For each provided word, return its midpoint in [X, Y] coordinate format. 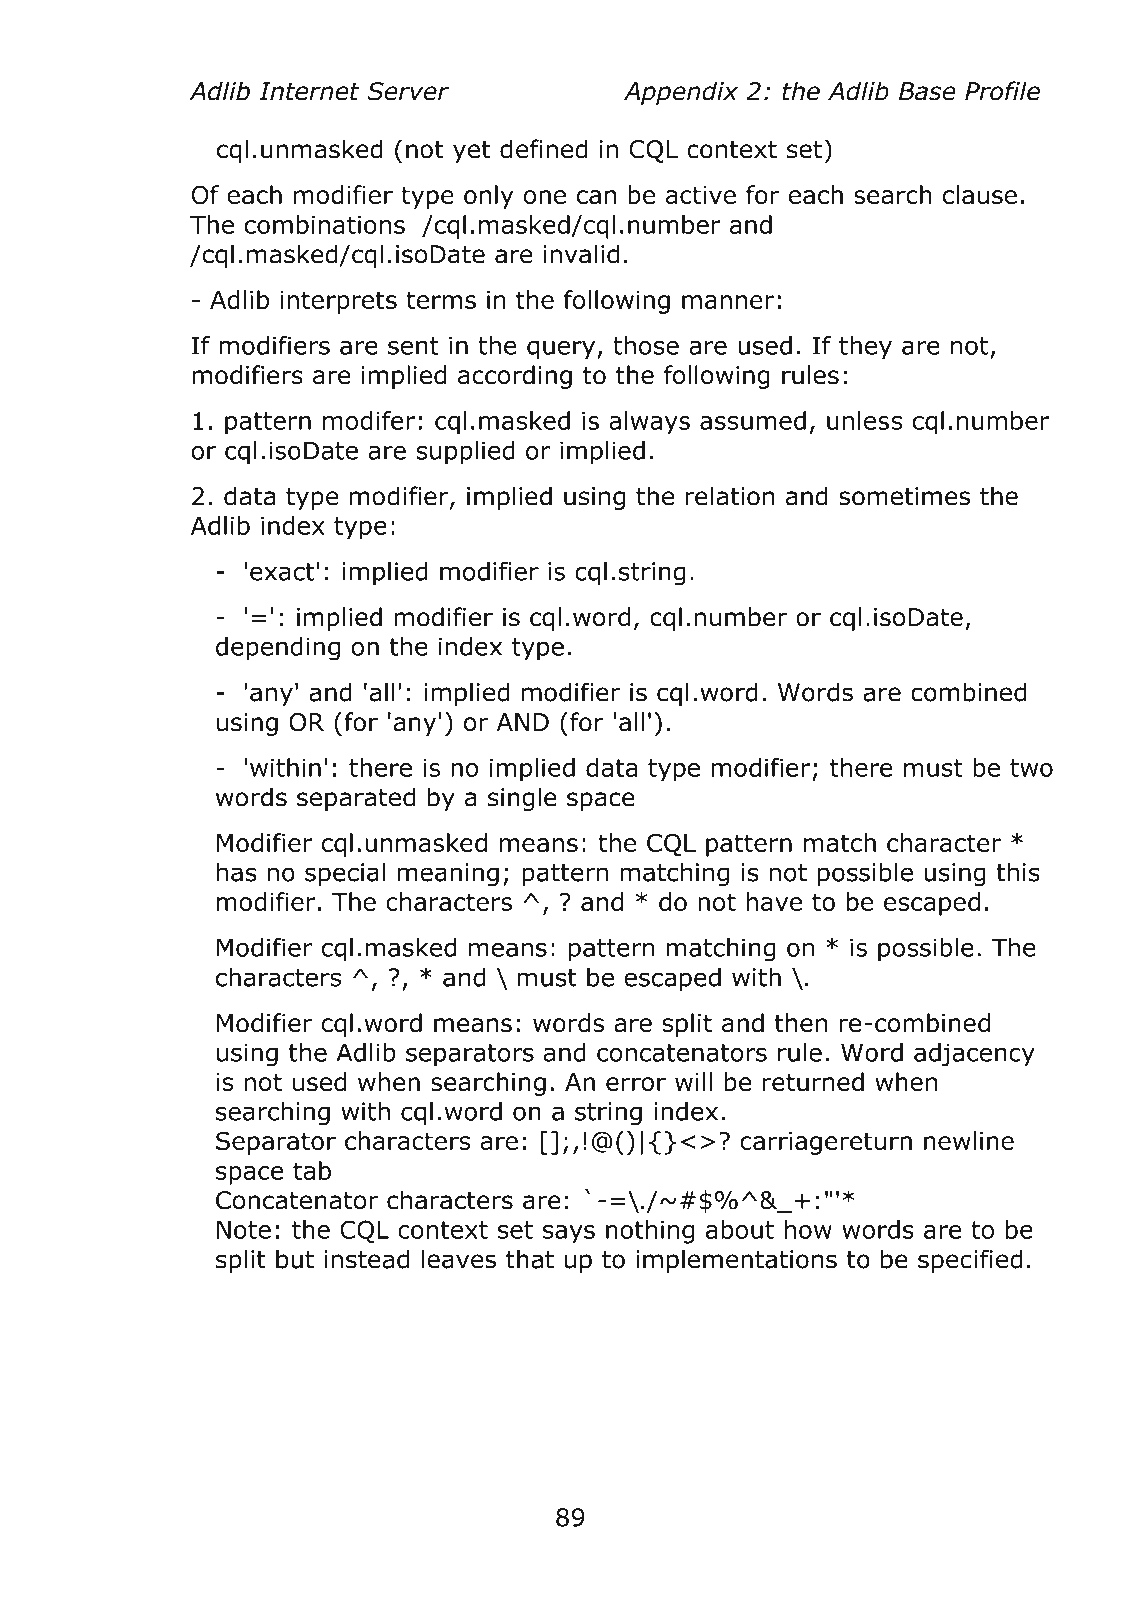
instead [367, 1259]
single [522, 799]
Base [927, 91]
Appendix [681, 93]
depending [278, 649]
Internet [309, 91]
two [1031, 768]
